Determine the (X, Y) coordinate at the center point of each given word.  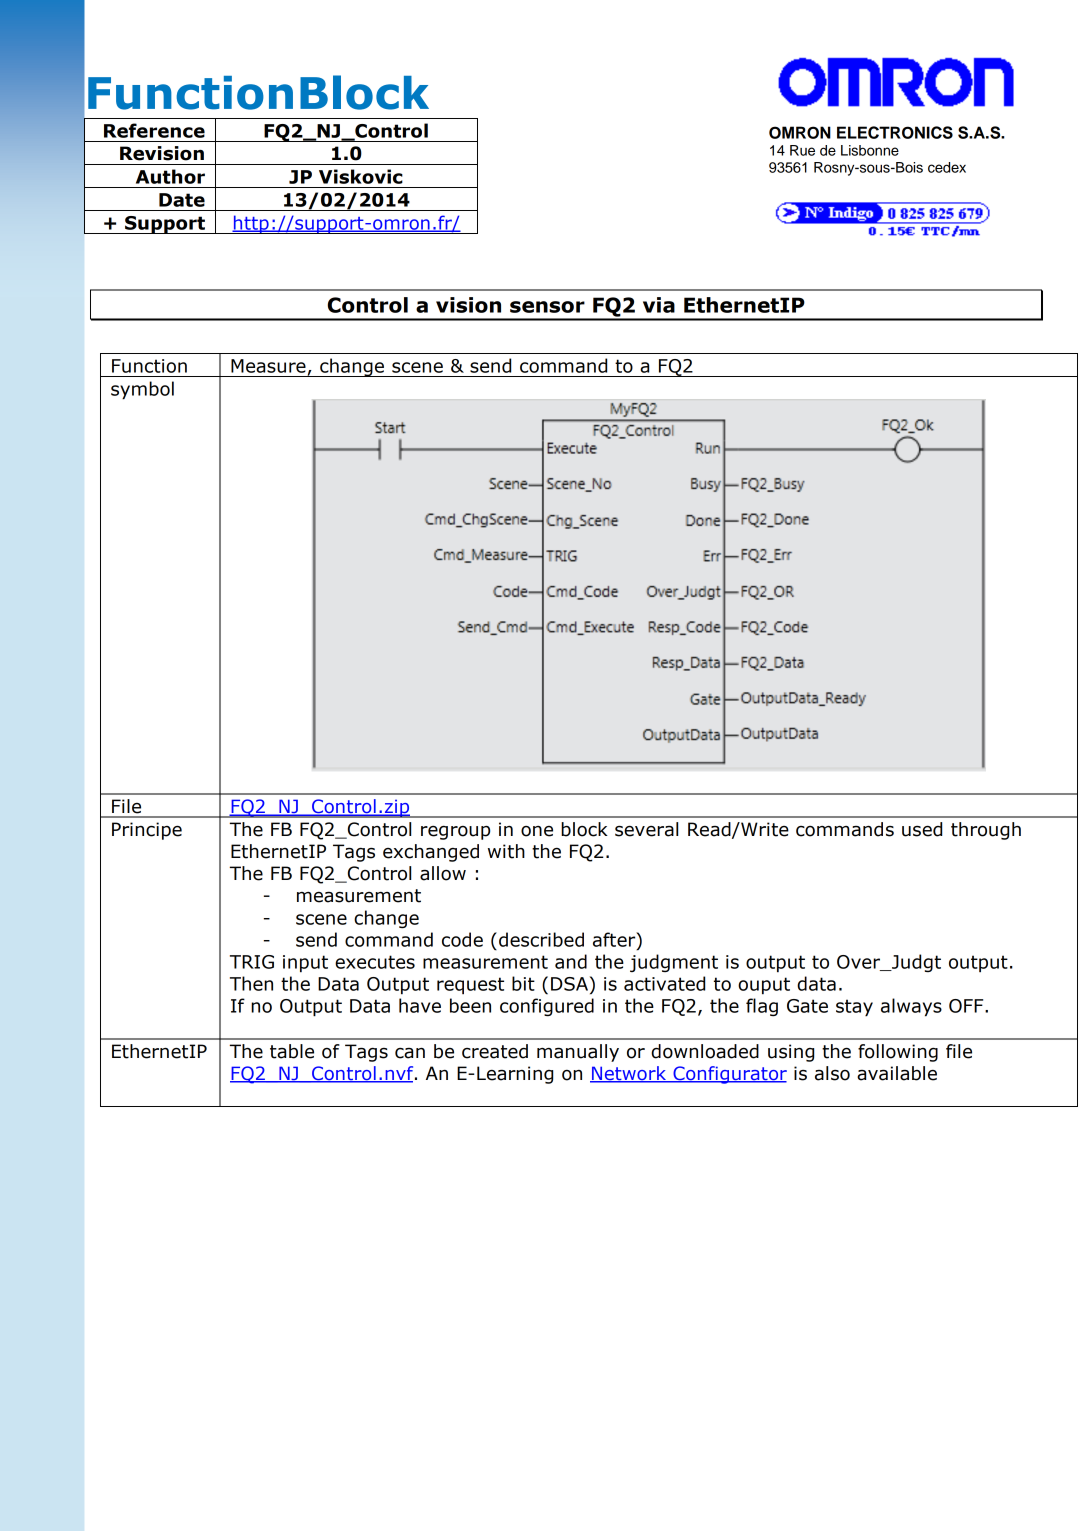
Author (170, 176)
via (659, 305)
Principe (147, 831)
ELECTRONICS (895, 132)
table (292, 1051)
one (537, 831)
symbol (142, 390)
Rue (802, 150)
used (922, 829)
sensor (547, 307)
